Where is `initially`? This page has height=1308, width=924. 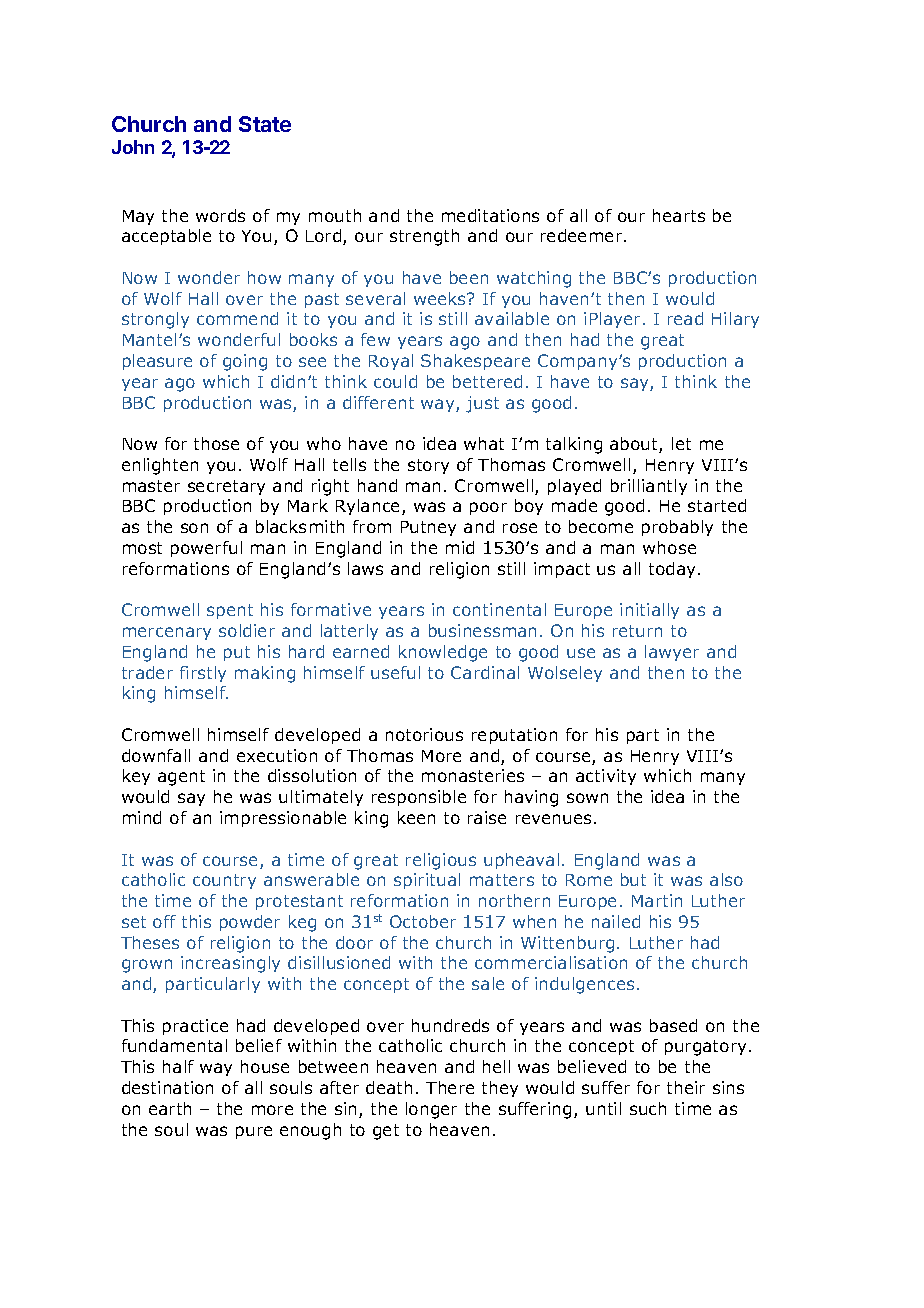 initially is located at coordinates (649, 611).
